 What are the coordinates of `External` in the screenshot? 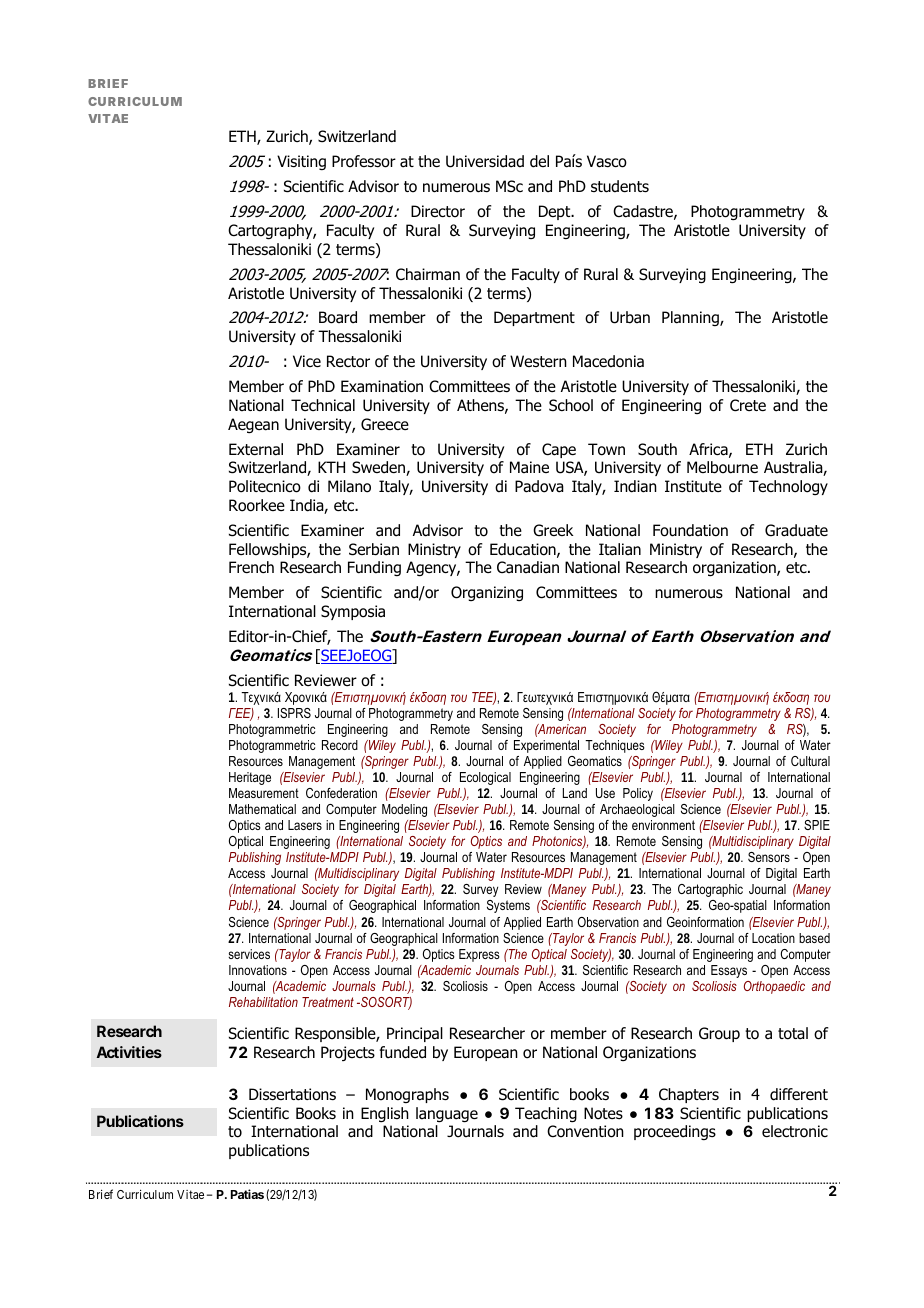 It's located at (256, 449).
